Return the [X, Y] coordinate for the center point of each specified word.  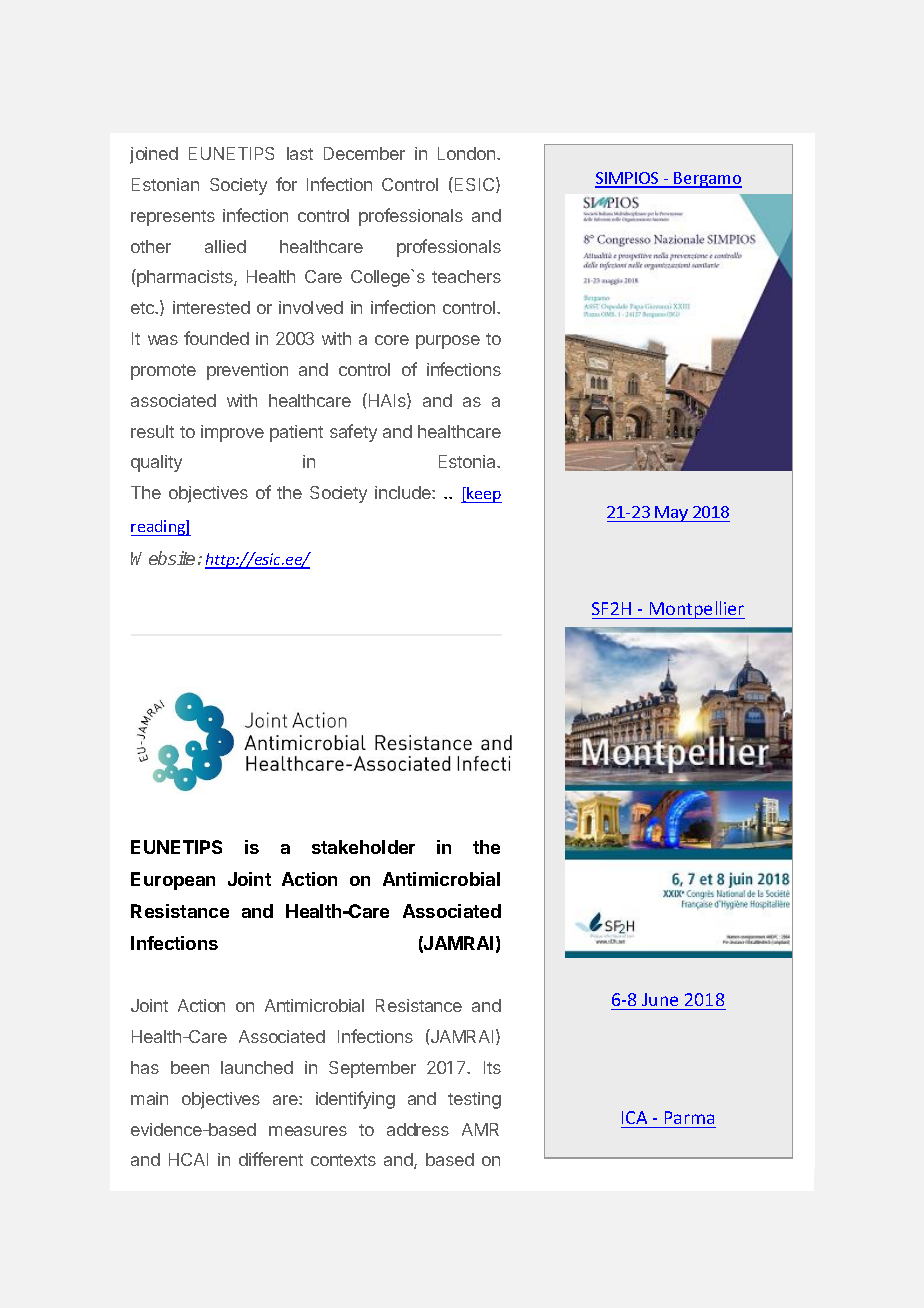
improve [232, 433]
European [173, 881]
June [660, 999]
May [672, 514]
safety [353, 433]
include [404, 492]
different [271, 1159]
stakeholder [363, 847]
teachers [466, 276]
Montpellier [696, 610]
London [468, 153]
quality [156, 463]
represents [173, 218]
